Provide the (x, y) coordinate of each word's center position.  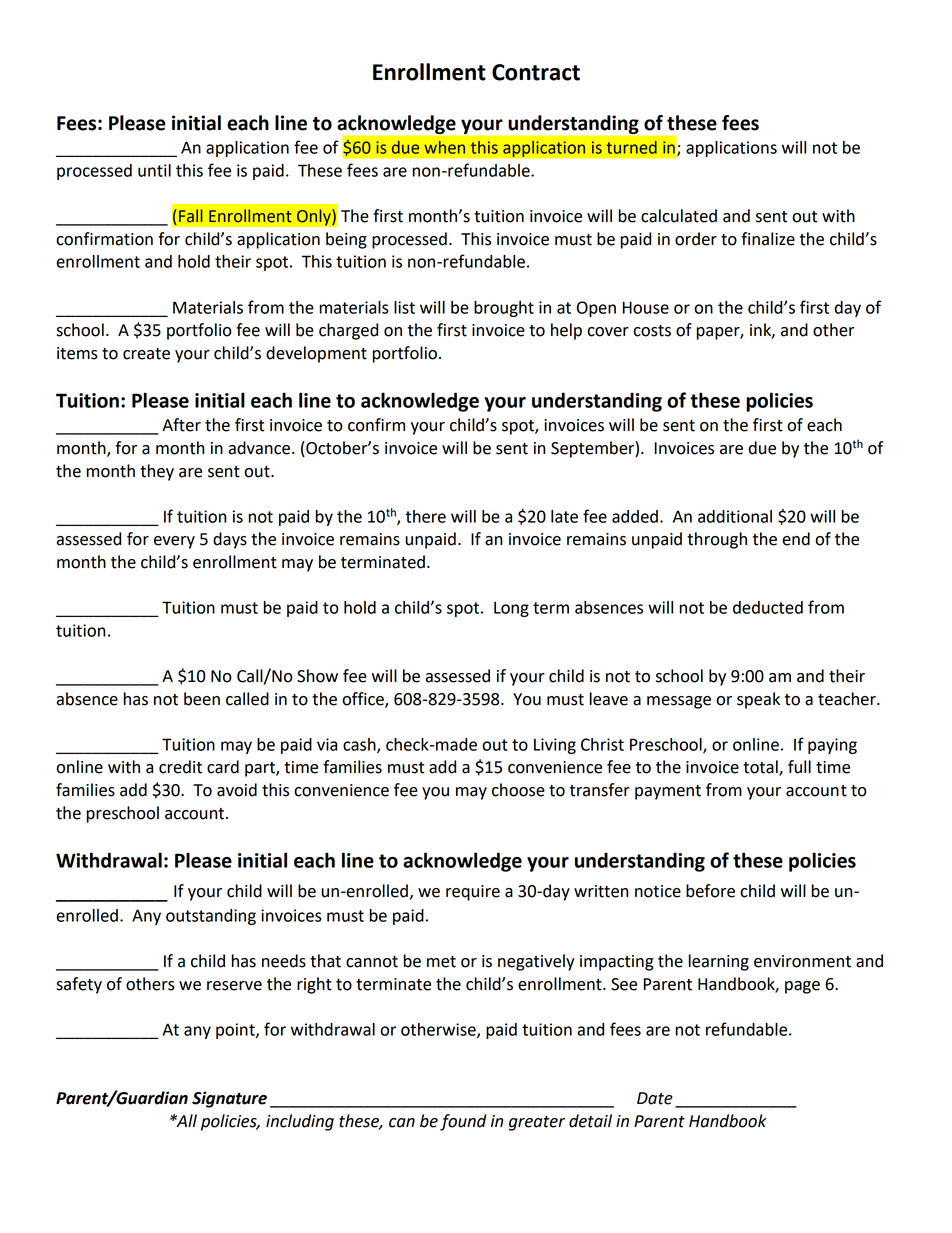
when (444, 147)
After (181, 425)
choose (518, 790)
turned (632, 147)
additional (735, 516)
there (425, 516)
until (154, 170)
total (761, 768)
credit (180, 767)
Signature (229, 1099)
